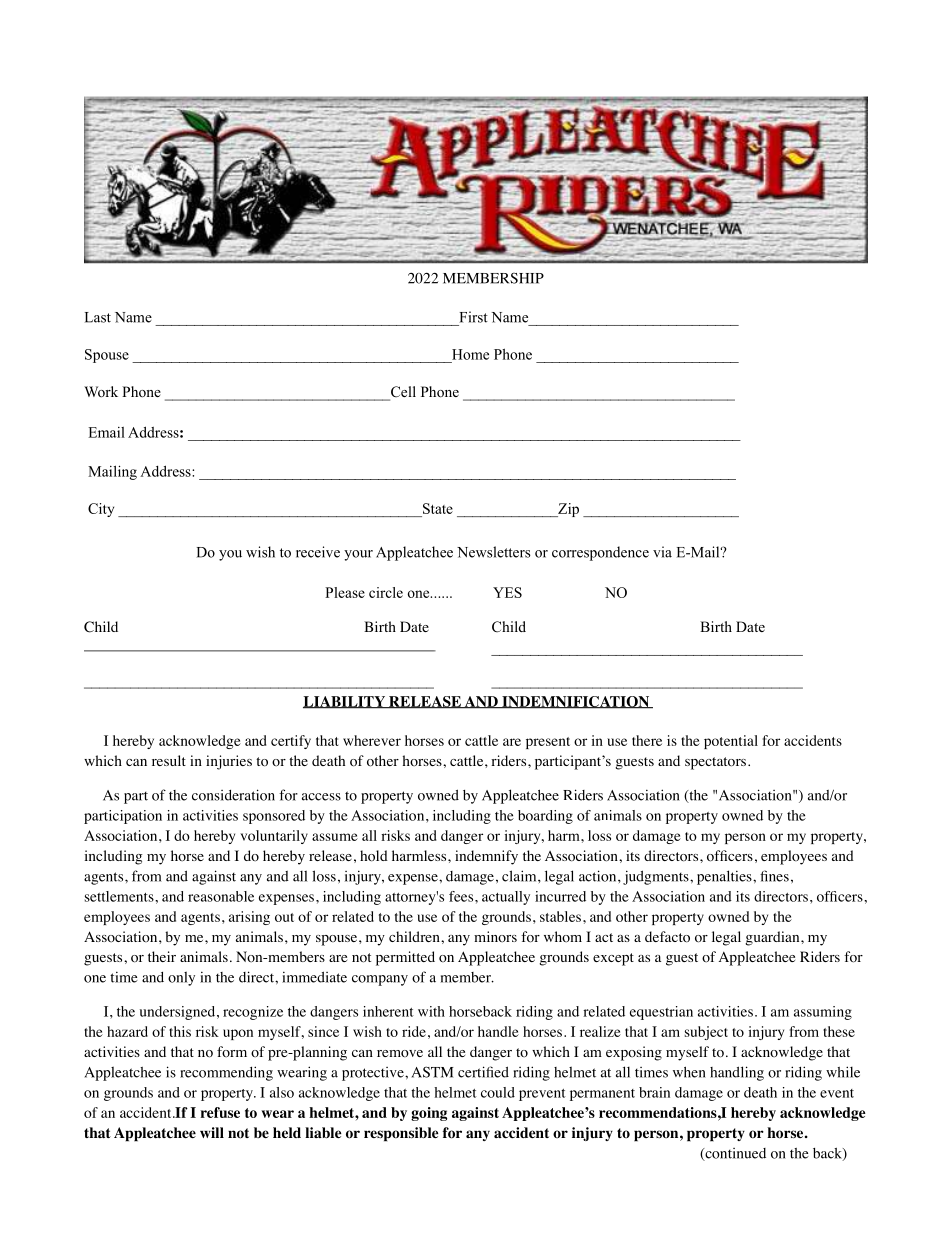 This screenshot has width=952, height=1233. Describe the element at coordinates (731, 742) in the screenshot. I see `potential` at that location.
